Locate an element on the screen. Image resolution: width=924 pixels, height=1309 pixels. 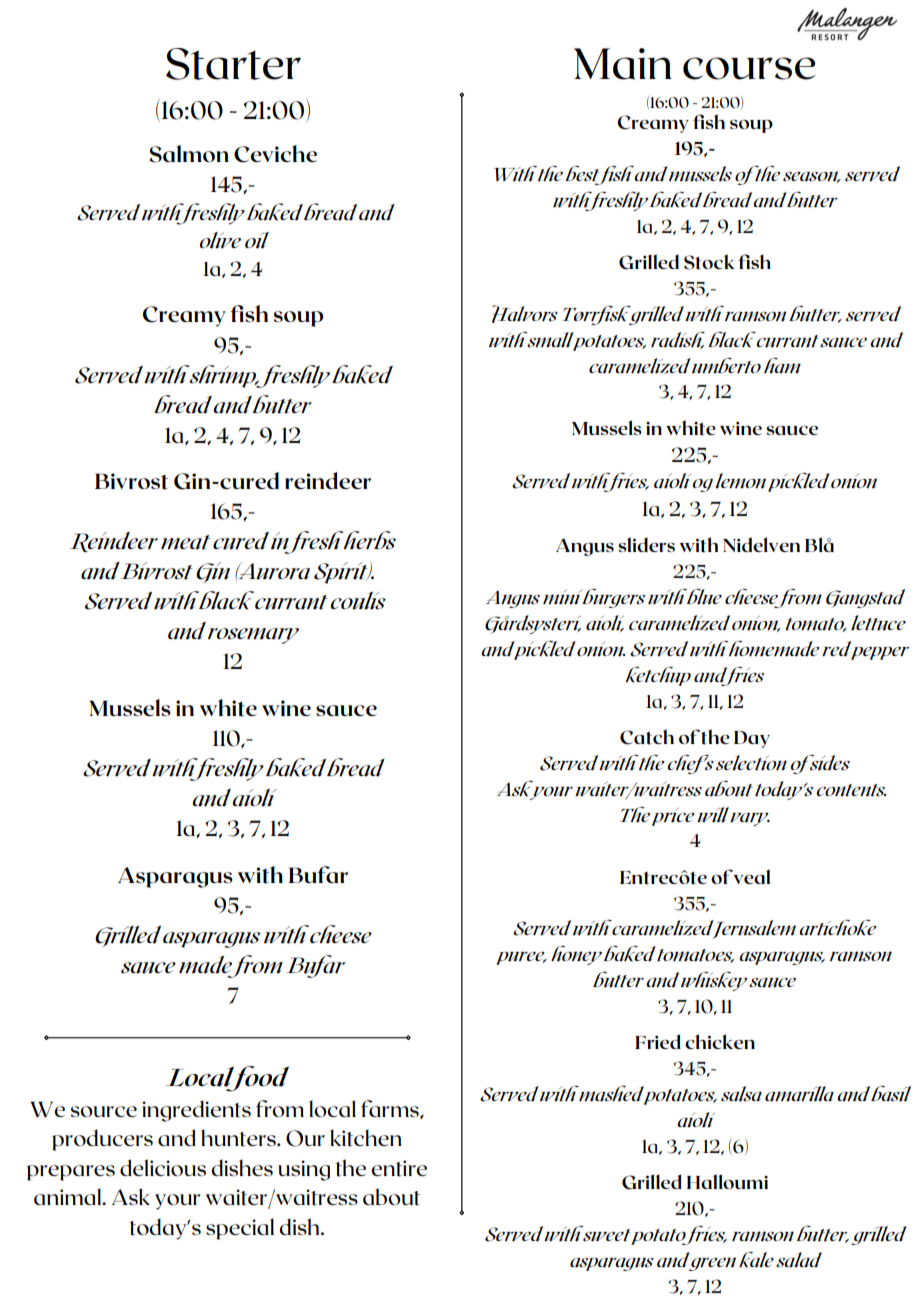
best is located at coordinates (583, 174).
